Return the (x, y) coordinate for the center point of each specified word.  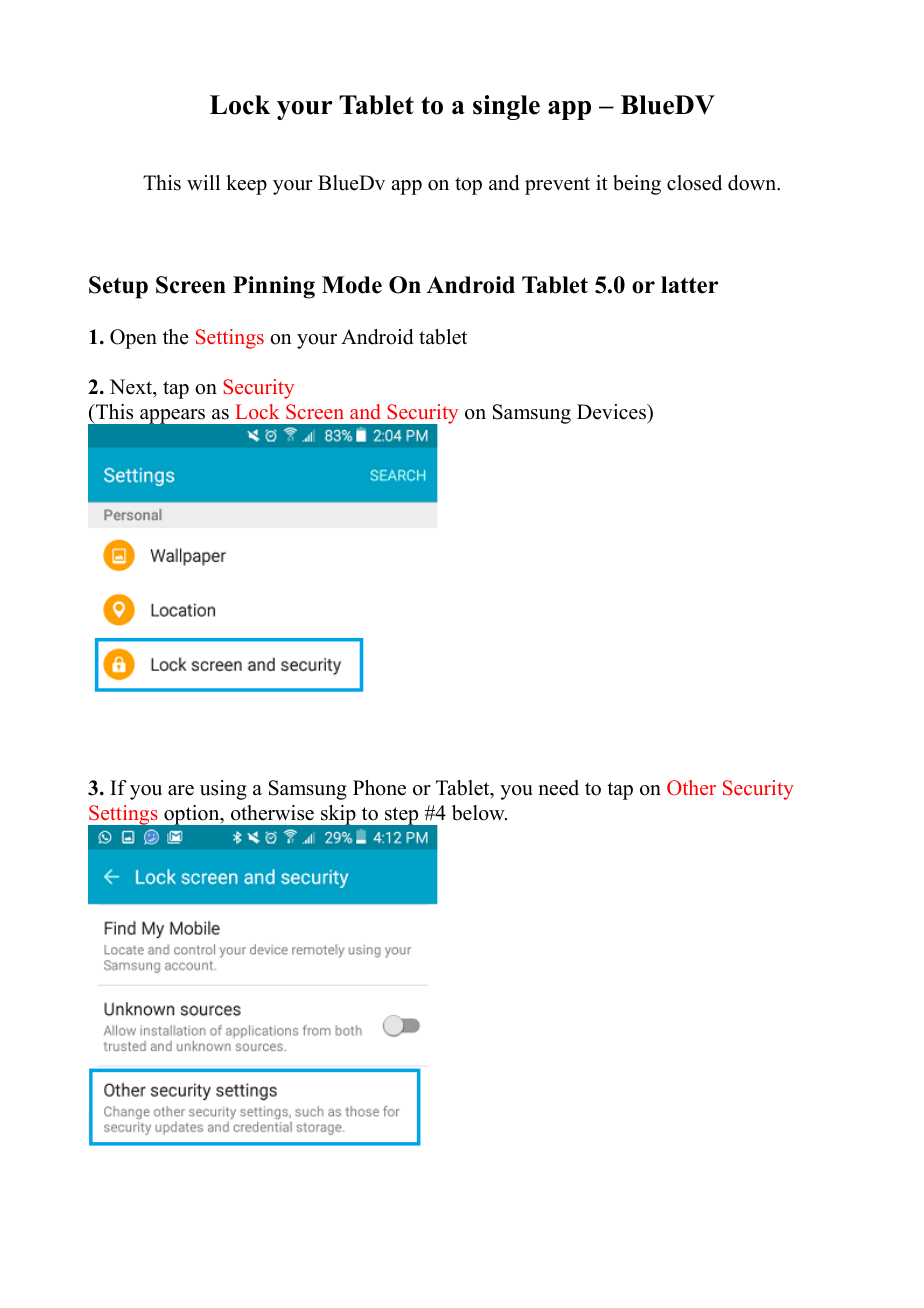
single (506, 107)
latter (689, 285)
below (479, 813)
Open (133, 339)
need (558, 788)
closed (694, 183)
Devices (612, 412)
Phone (379, 788)
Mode (352, 285)
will (203, 182)
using (223, 790)
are (181, 790)
